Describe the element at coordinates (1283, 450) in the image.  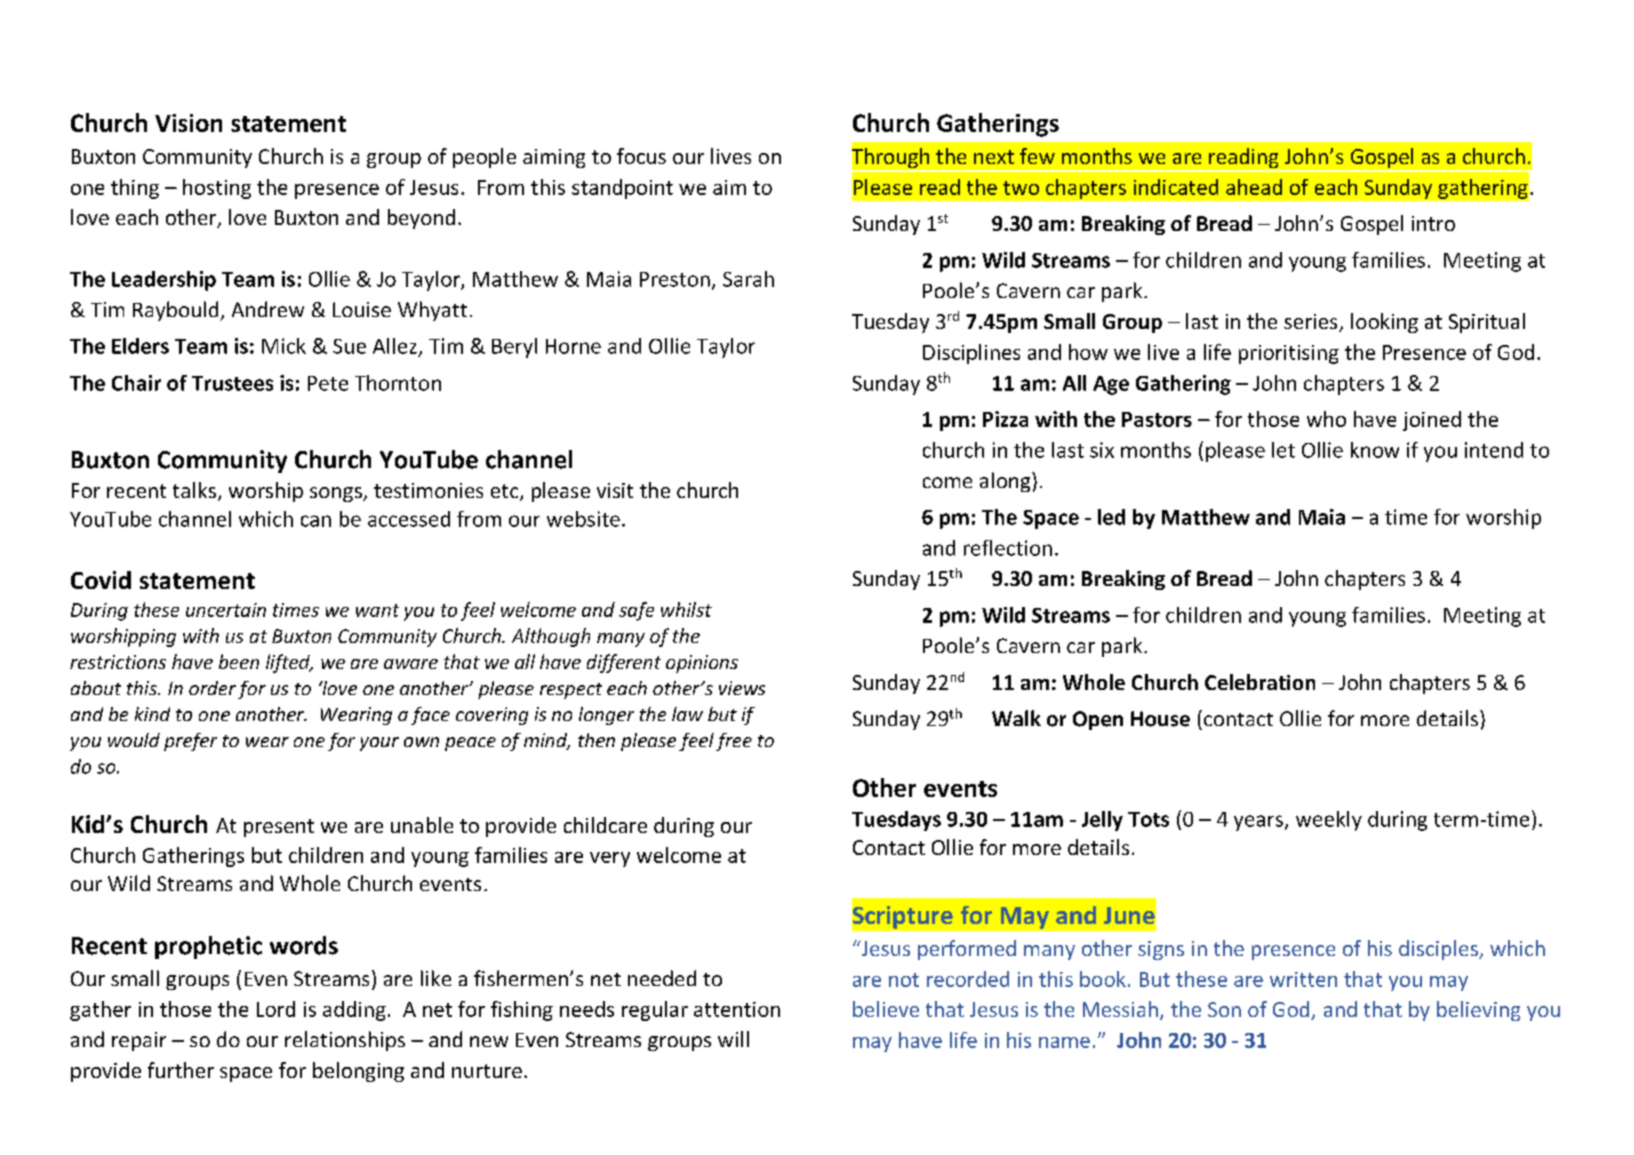
I see `let` at that location.
